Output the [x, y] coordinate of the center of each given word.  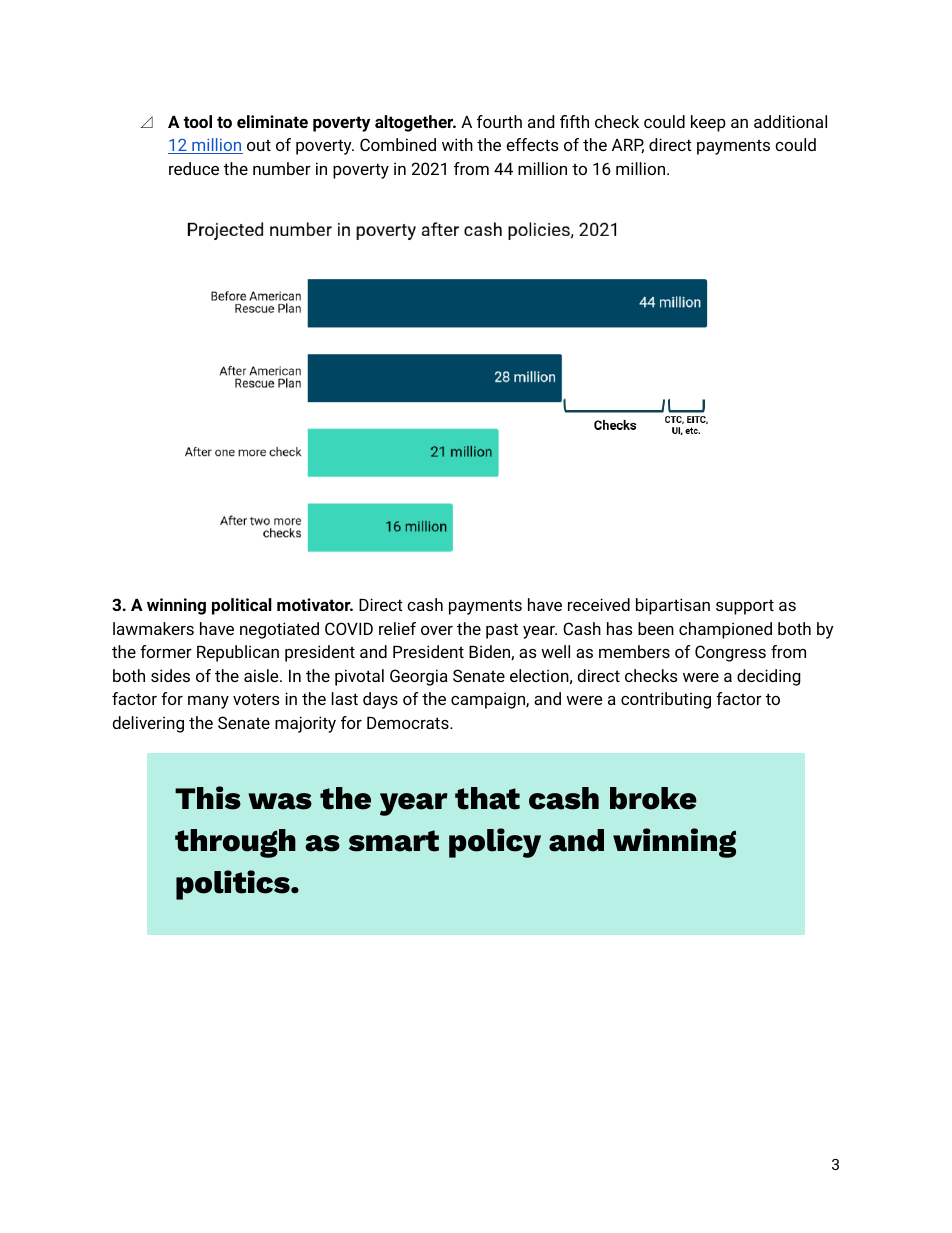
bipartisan [673, 606]
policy [495, 843]
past [502, 631]
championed [725, 630]
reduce [194, 168]
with [457, 144]
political [242, 606]
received [599, 604]
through [235, 843]
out [259, 145]
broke [653, 798]
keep [708, 123]
